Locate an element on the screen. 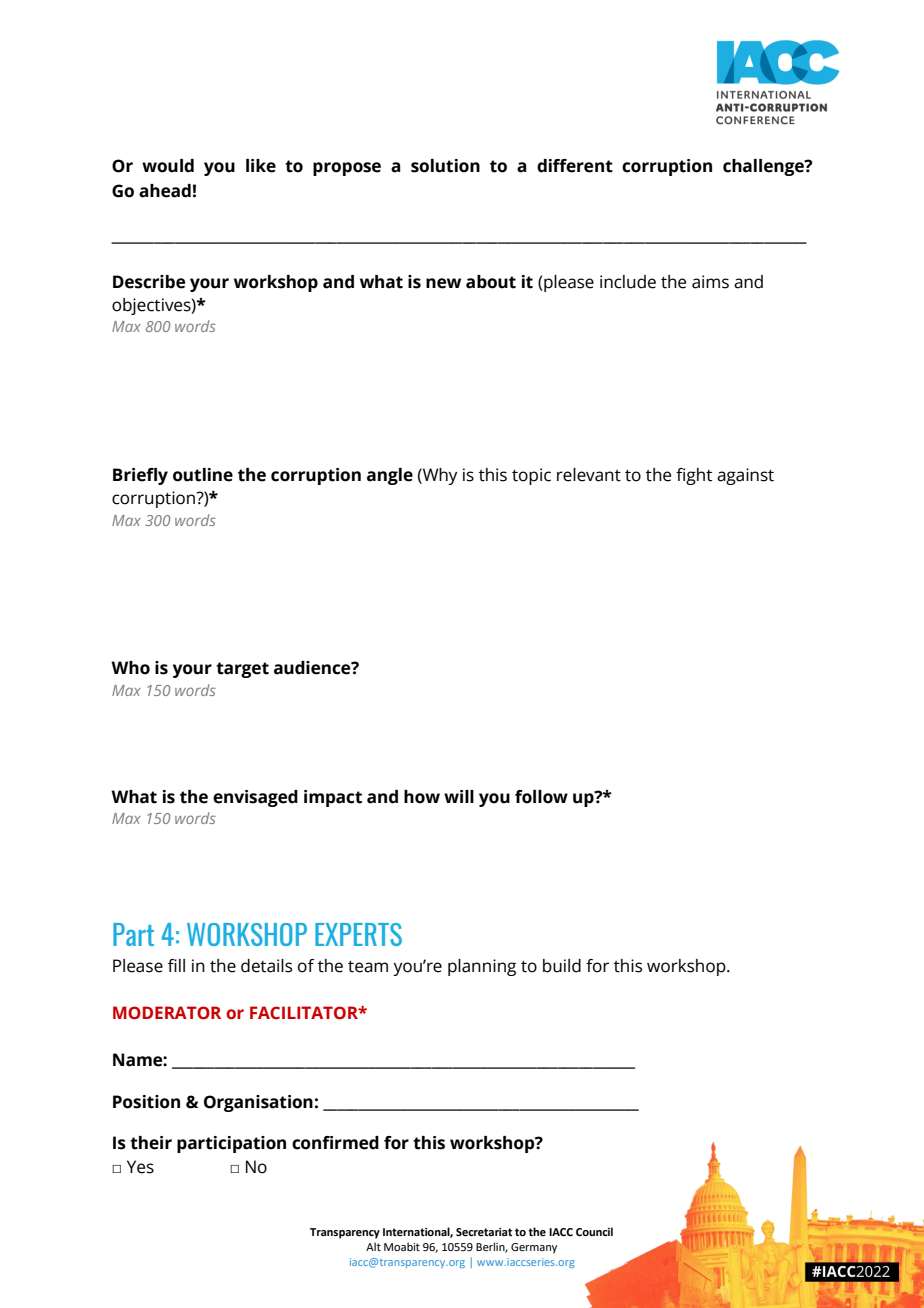  ahead is located at coordinates (165, 191).
